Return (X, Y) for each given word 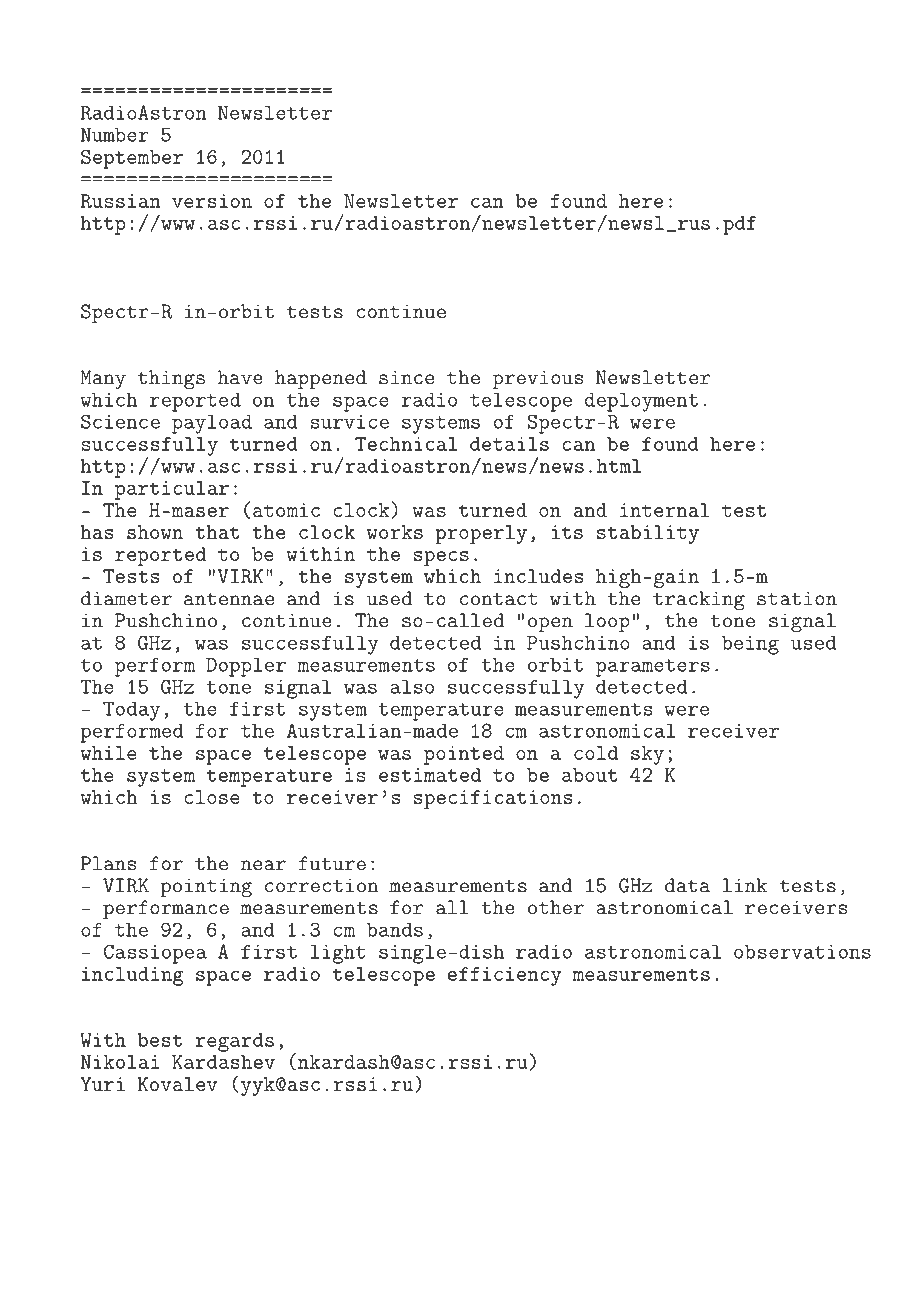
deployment (641, 402)
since (406, 377)
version (212, 201)
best (159, 1040)
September (132, 159)
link (745, 885)
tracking (699, 601)
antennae (229, 599)
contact (499, 599)
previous (538, 379)
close (212, 797)
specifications (493, 799)
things (171, 380)
